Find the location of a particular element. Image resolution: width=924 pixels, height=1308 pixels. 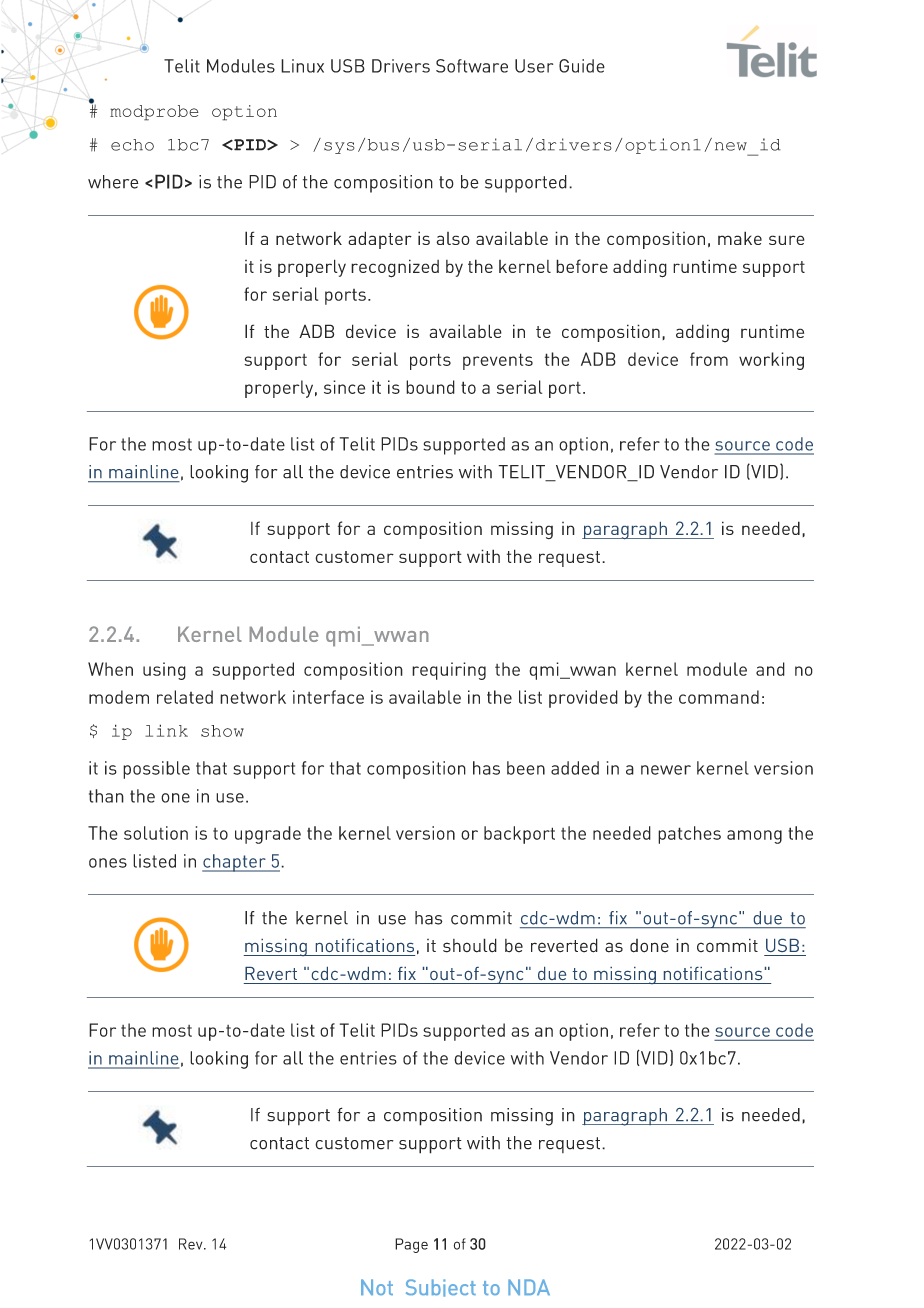

requiring is located at coordinates (449, 671).
